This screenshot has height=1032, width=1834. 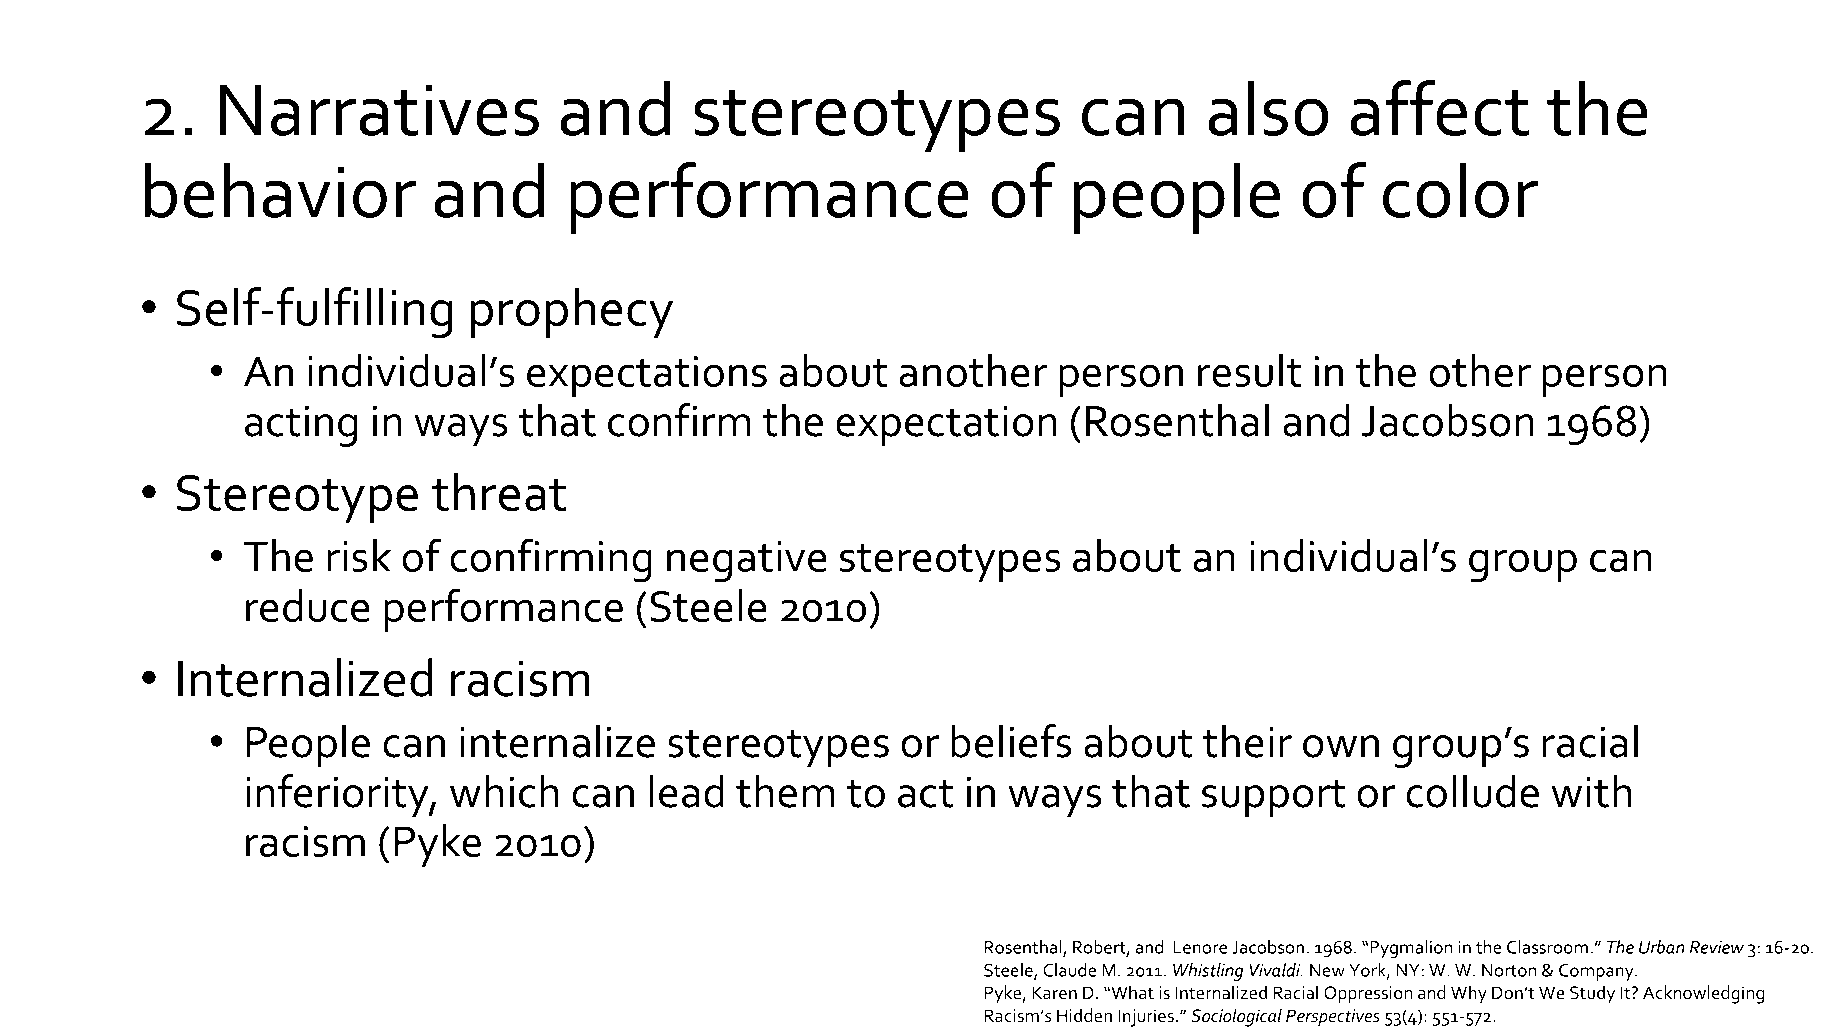 What do you see at coordinates (1591, 791) in the screenshot?
I see `with` at bounding box center [1591, 791].
